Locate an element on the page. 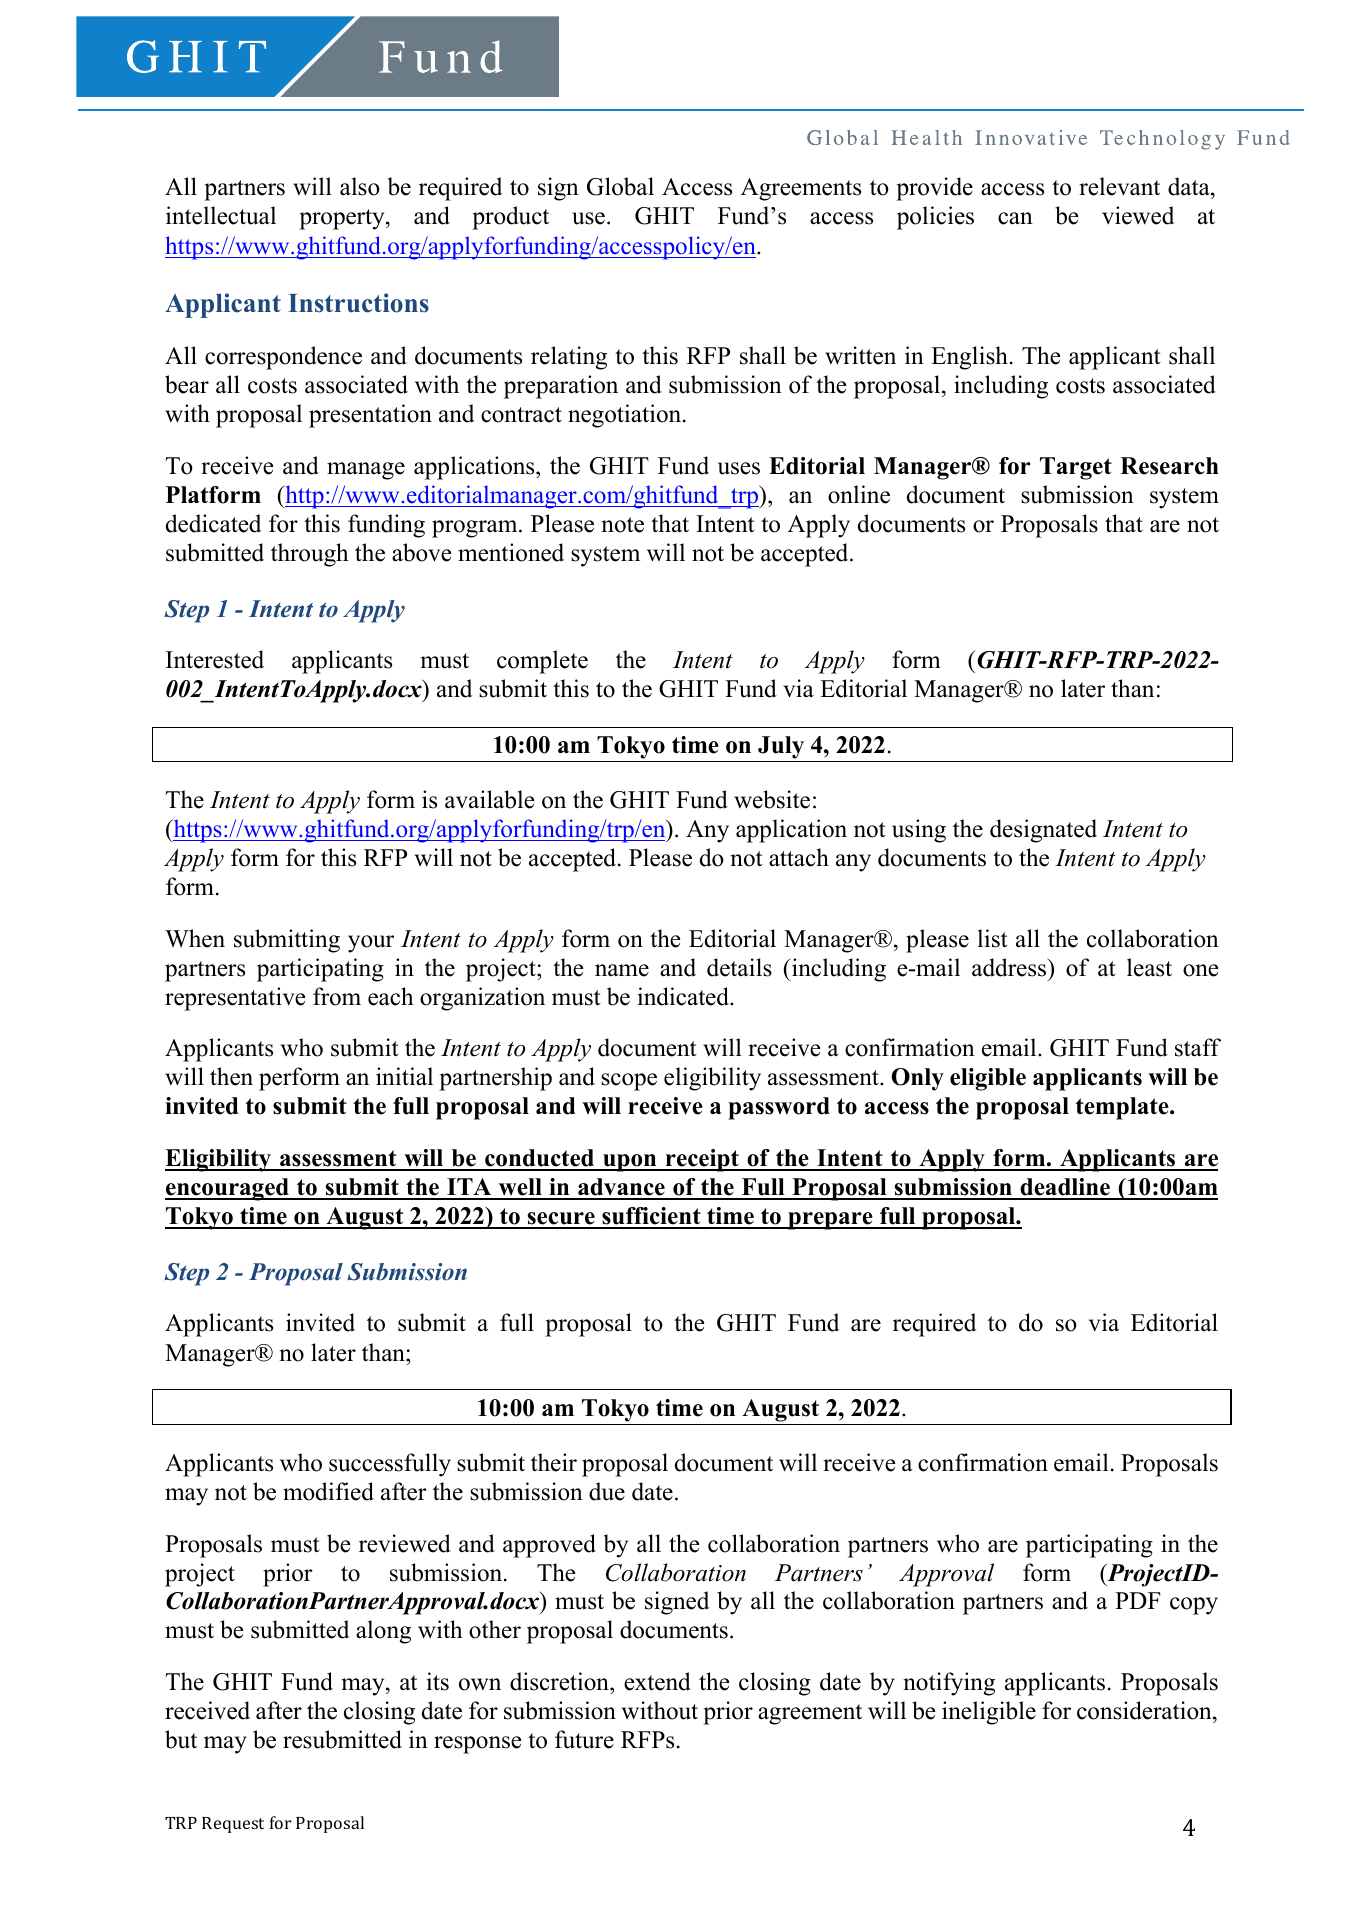 This image has width=1360, height=1925. future is located at coordinates (584, 1739).
